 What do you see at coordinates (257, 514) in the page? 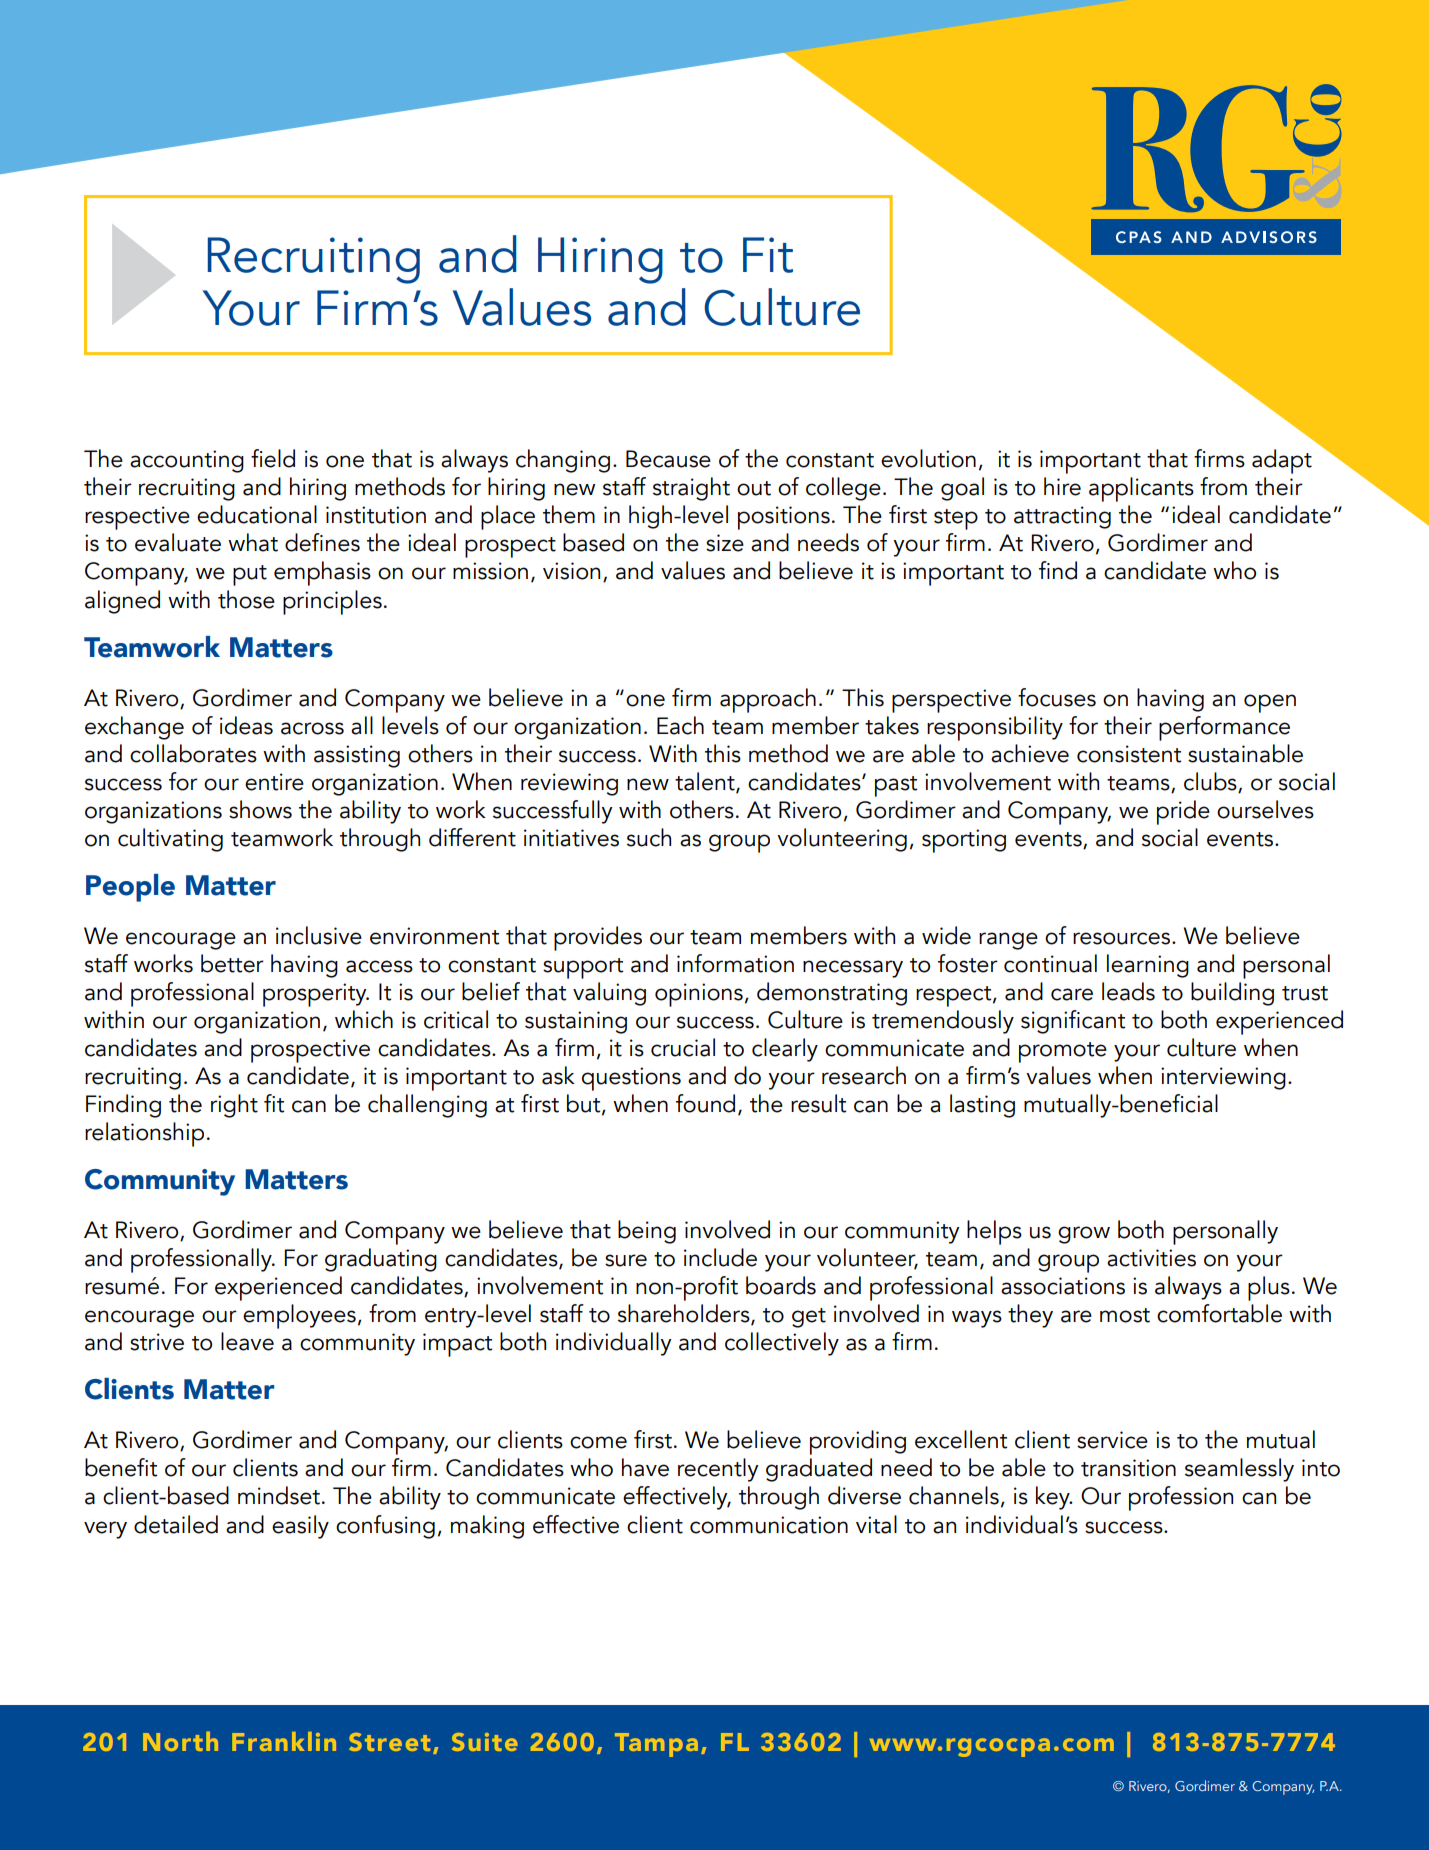
I see `educational` at bounding box center [257, 514].
